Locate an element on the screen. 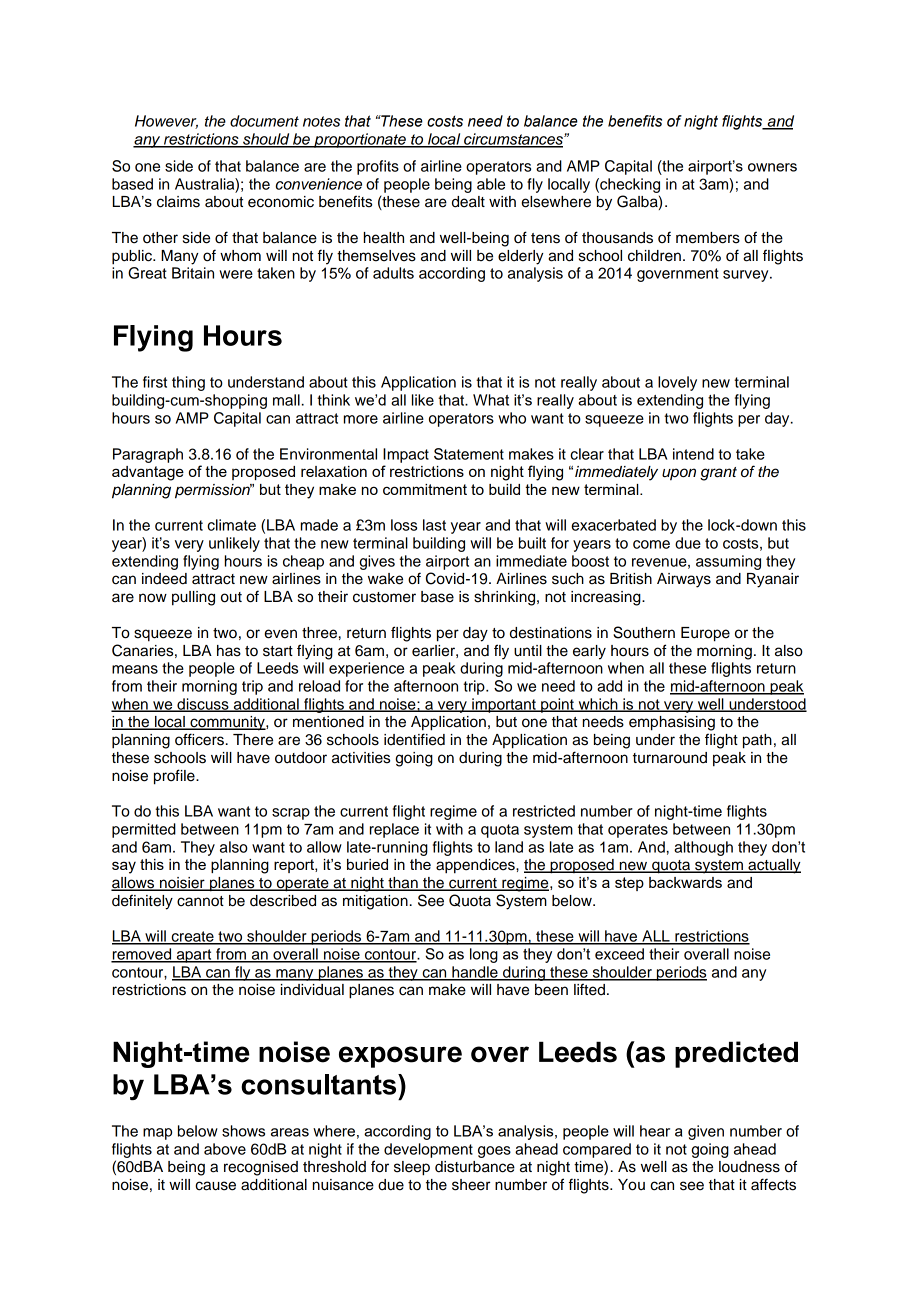 The width and height of the screenshot is (924, 1308). above is located at coordinates (225, 1149).
